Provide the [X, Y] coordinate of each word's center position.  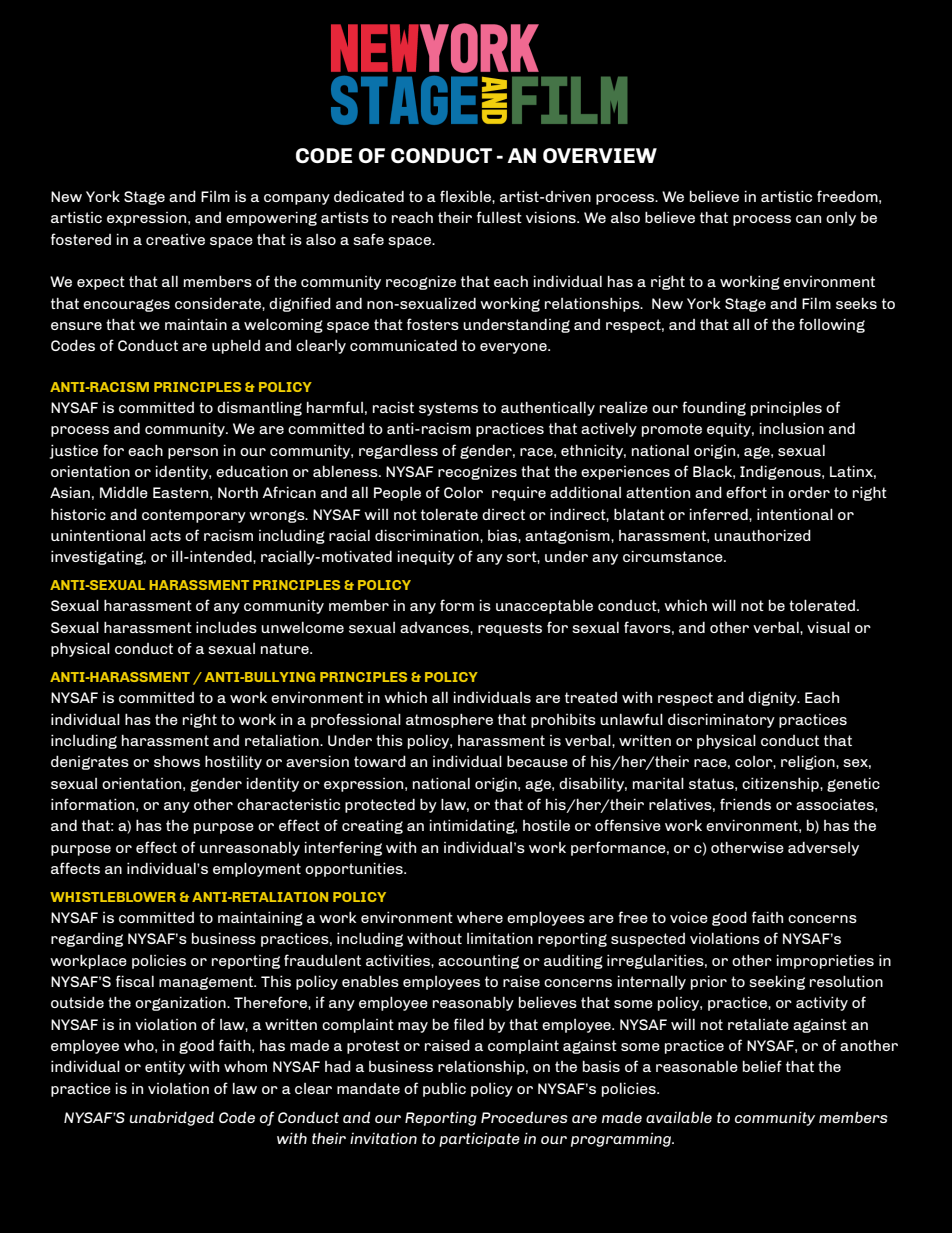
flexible [466, 196]
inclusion [791, 428]
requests [510, 629]
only [841, 219]
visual [828, 627]
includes [226, 627]
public [444, 1090]
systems [448, 409]
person [193, 453]
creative [175, 239]
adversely [823, 849]
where [480, 917]
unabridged [172, 1118]
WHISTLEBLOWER [113, 897]
